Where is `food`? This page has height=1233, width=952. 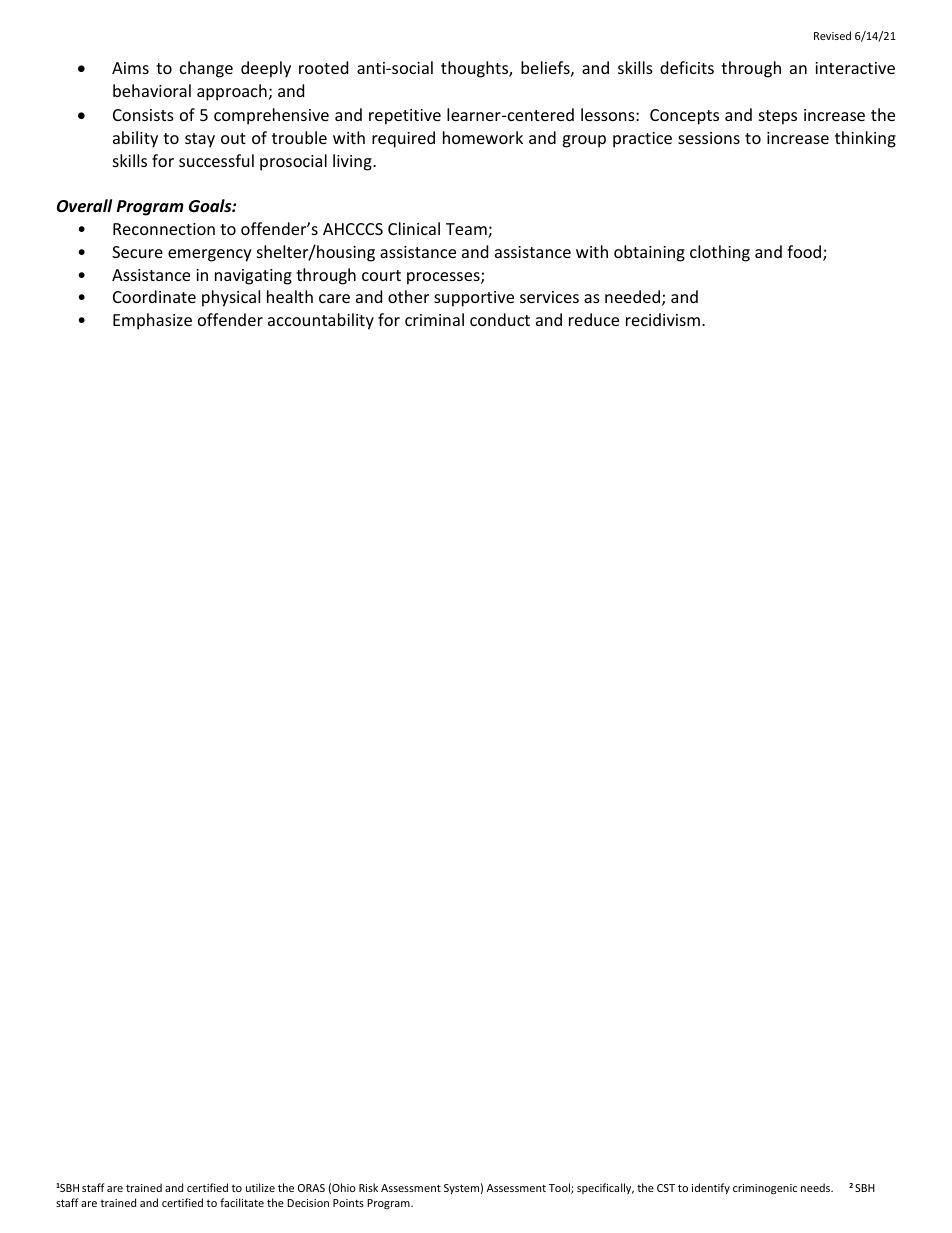 food is located at coordinates (805, 253).
